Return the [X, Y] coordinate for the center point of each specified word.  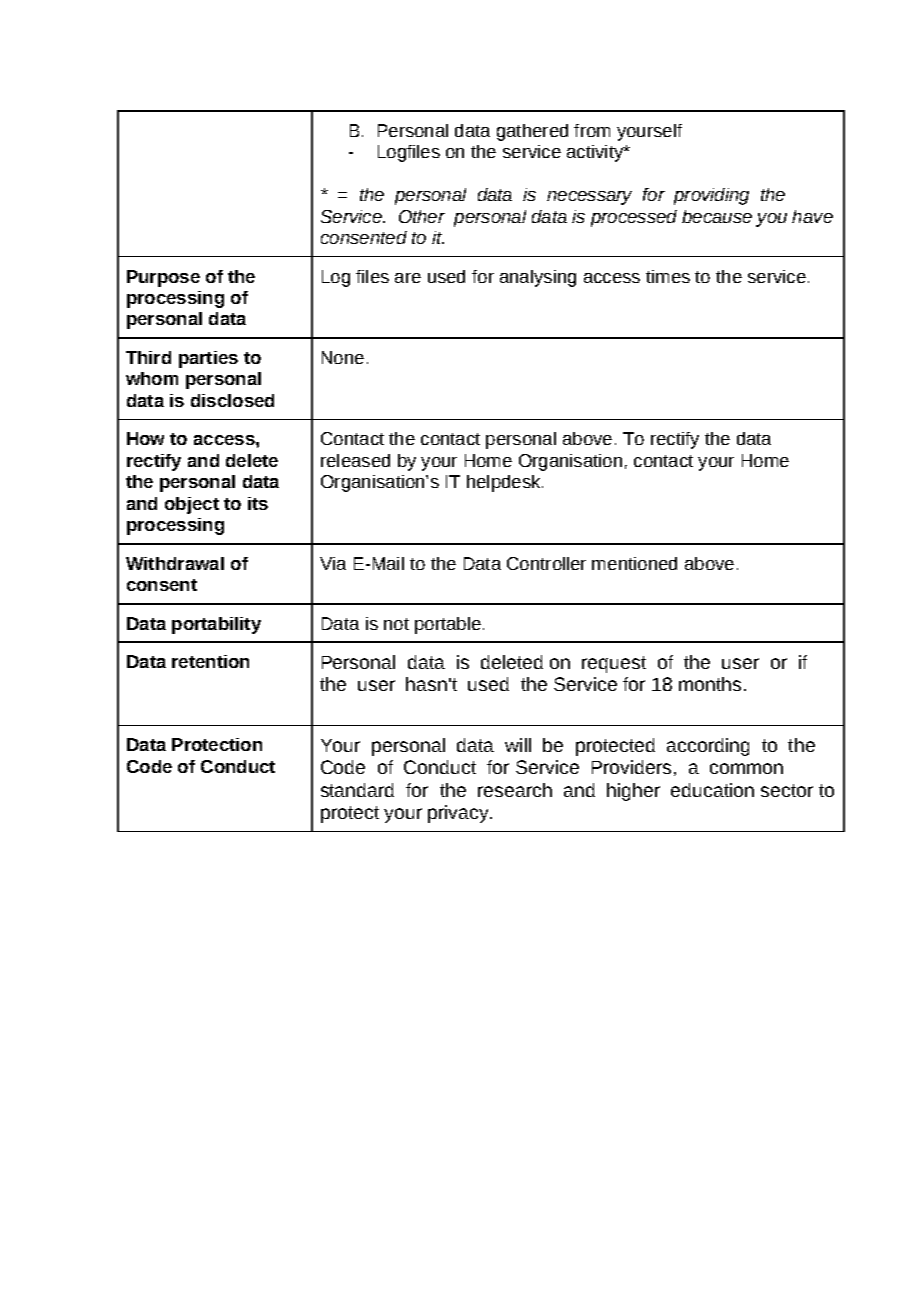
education [712, 790]
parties [208, 359]
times [668, 276]
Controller [546, 563]
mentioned [634, 563]
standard [357, 790]
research [515, 790]
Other [422, 216]
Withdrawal [175, 563]
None [343, 357]
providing [711, 196]
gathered [532, 132]
